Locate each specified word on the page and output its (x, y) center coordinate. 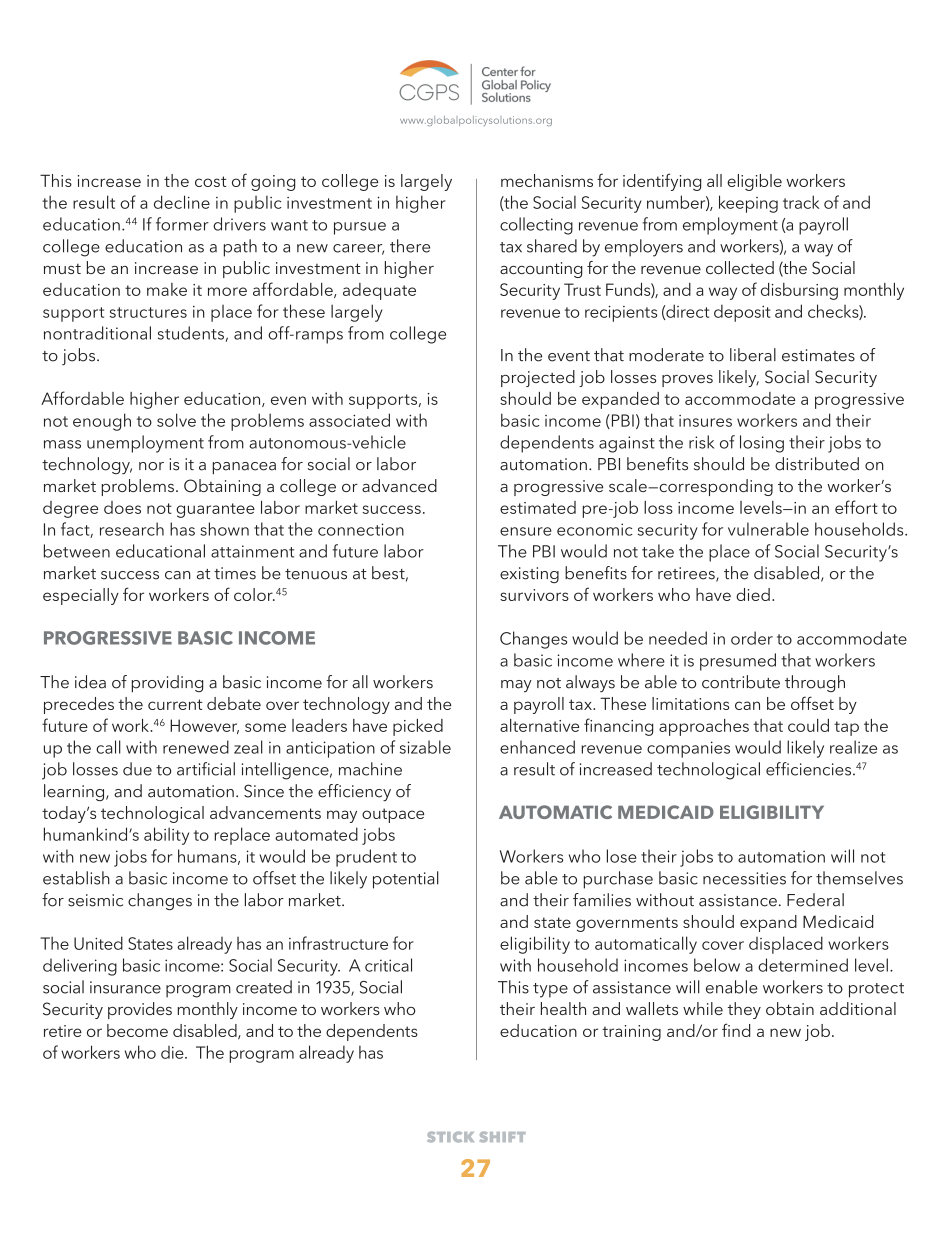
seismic (95, 900)
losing (762, 444)
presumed (738, 662)
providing (167, 684)
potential (406, 880)
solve (176, 420)
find (736, 1030)
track (801, 202)
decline (182, 202)
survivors (534, 595)
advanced (399, 485)
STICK (450, 1137)
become (137, 1030)
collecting (536, 226)
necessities (744, 878)
